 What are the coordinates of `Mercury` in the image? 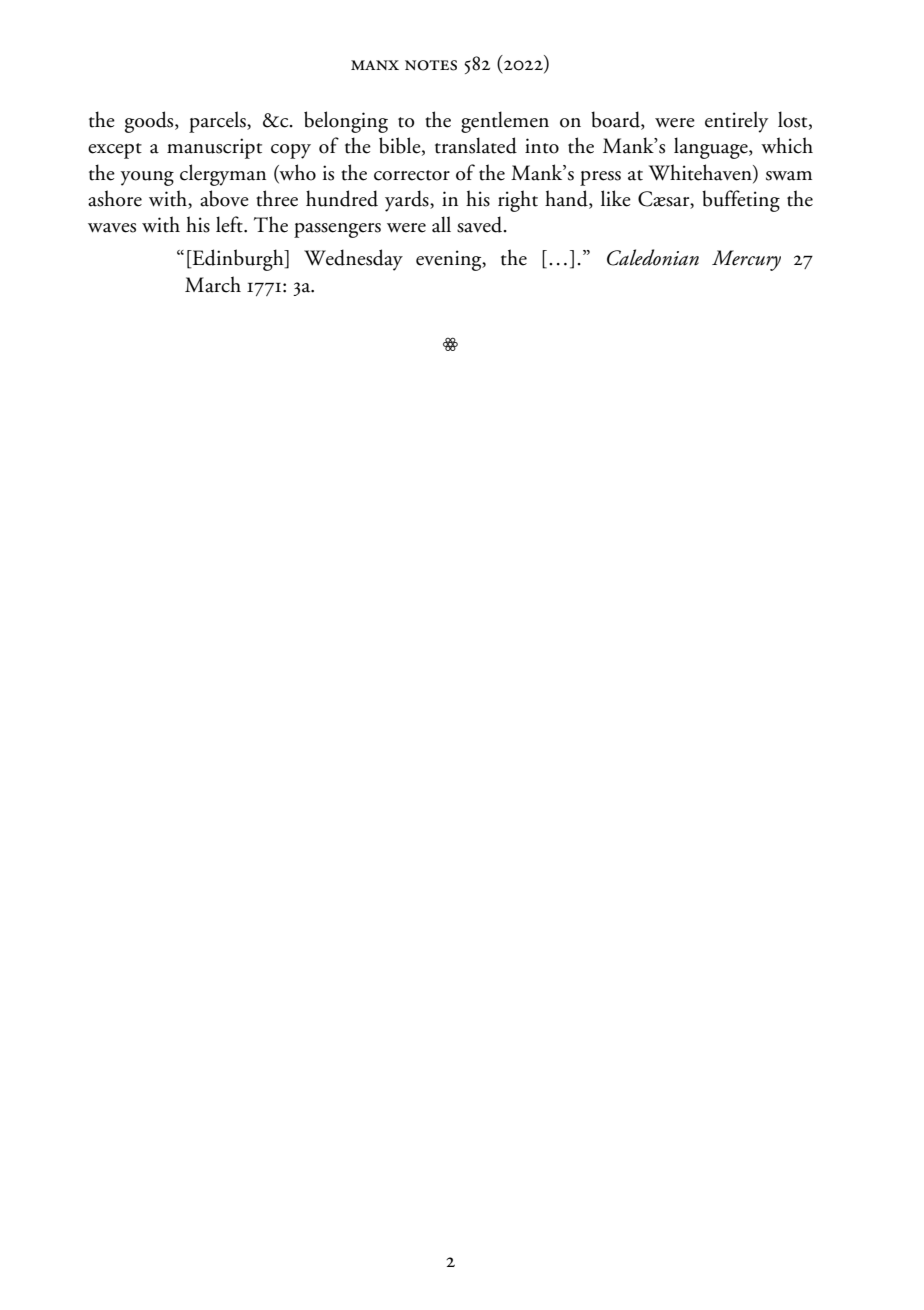 It's located at (746, 260).
